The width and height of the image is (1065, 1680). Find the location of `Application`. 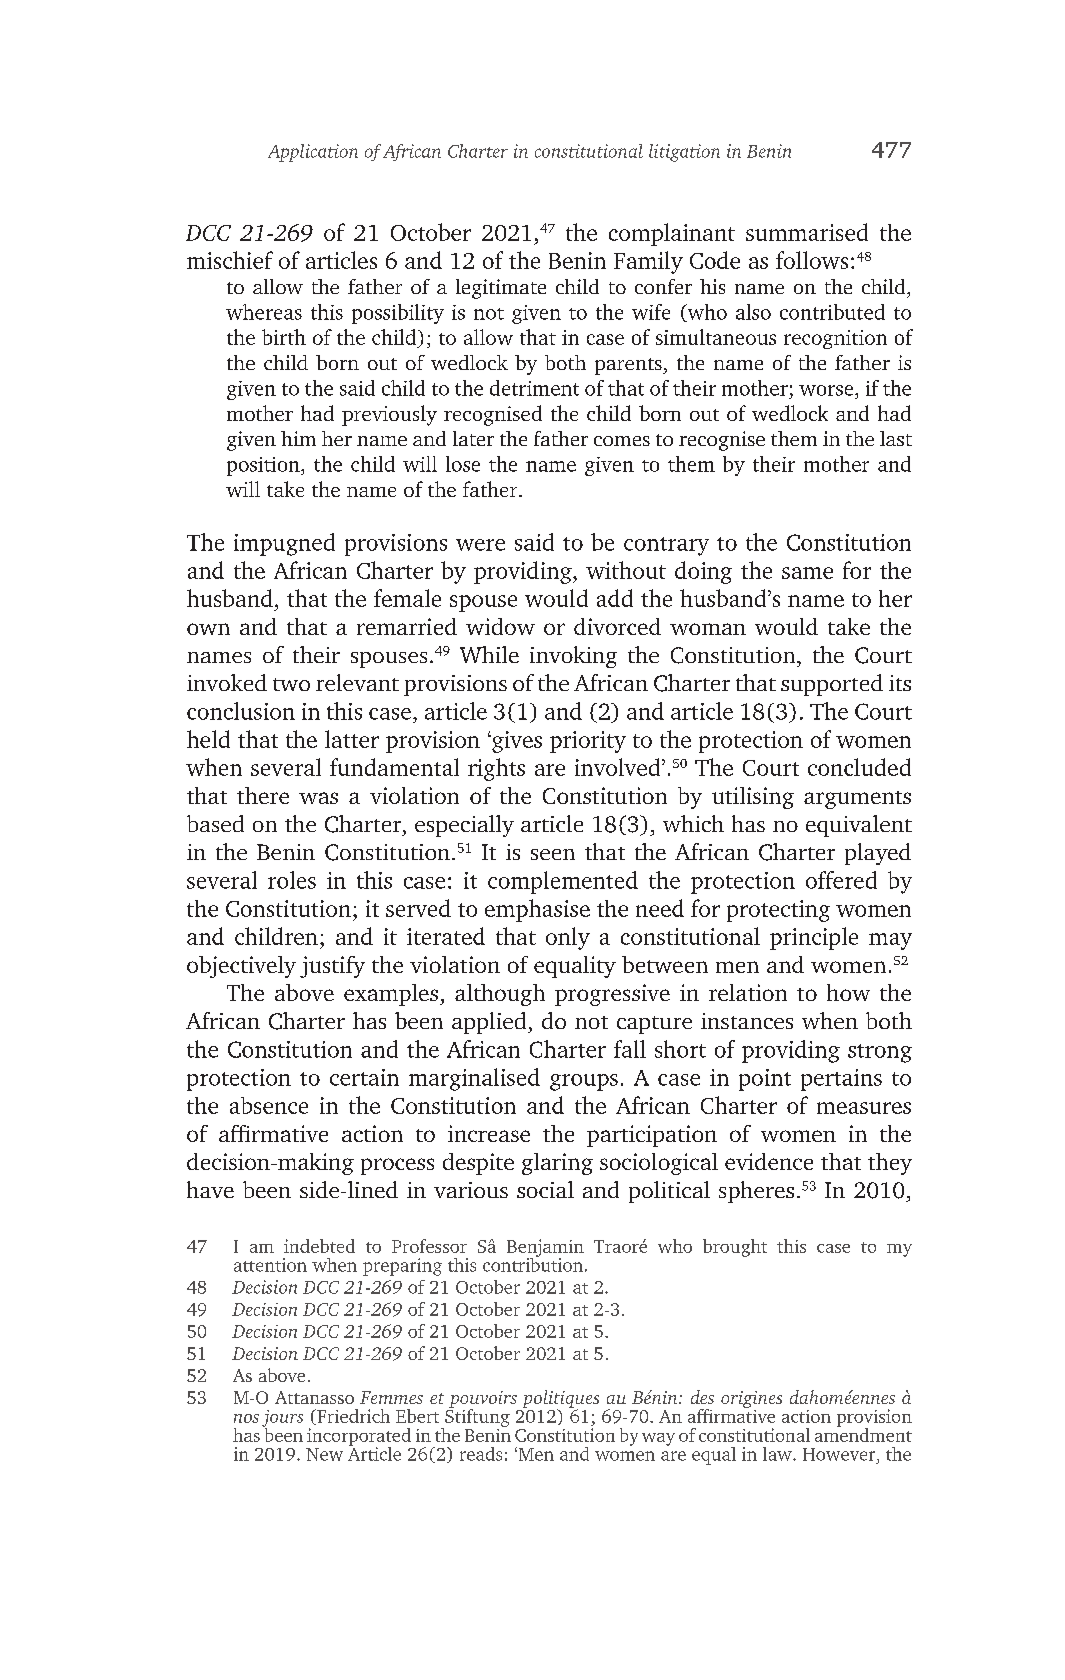

Application is located at coordinates (313, 153).
